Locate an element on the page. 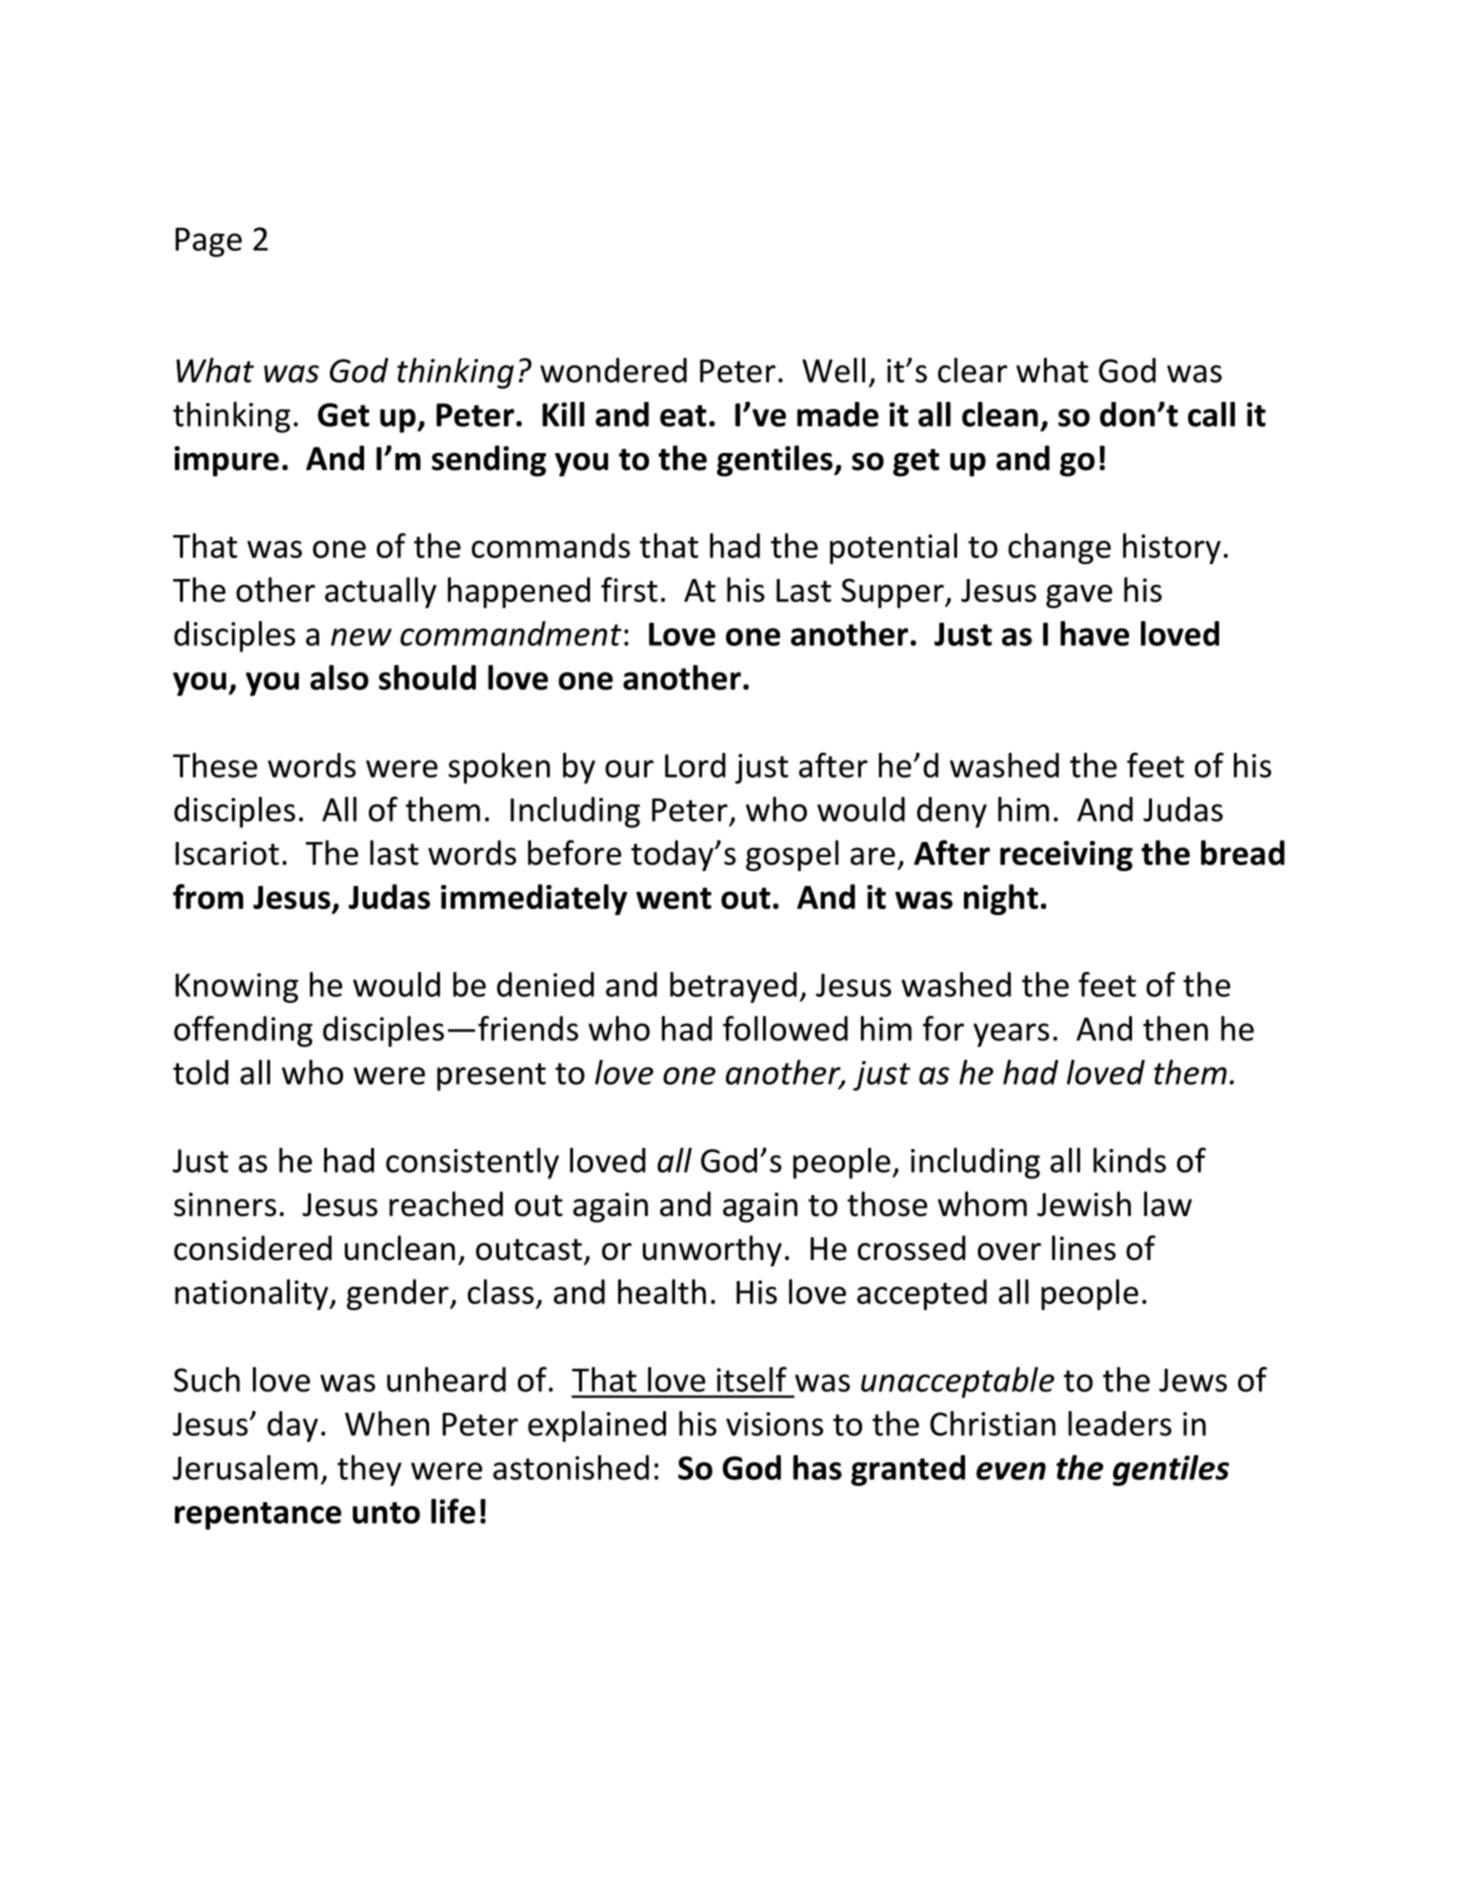 The image size is (1467, 1898). went is located at coordinates (674, 898).
